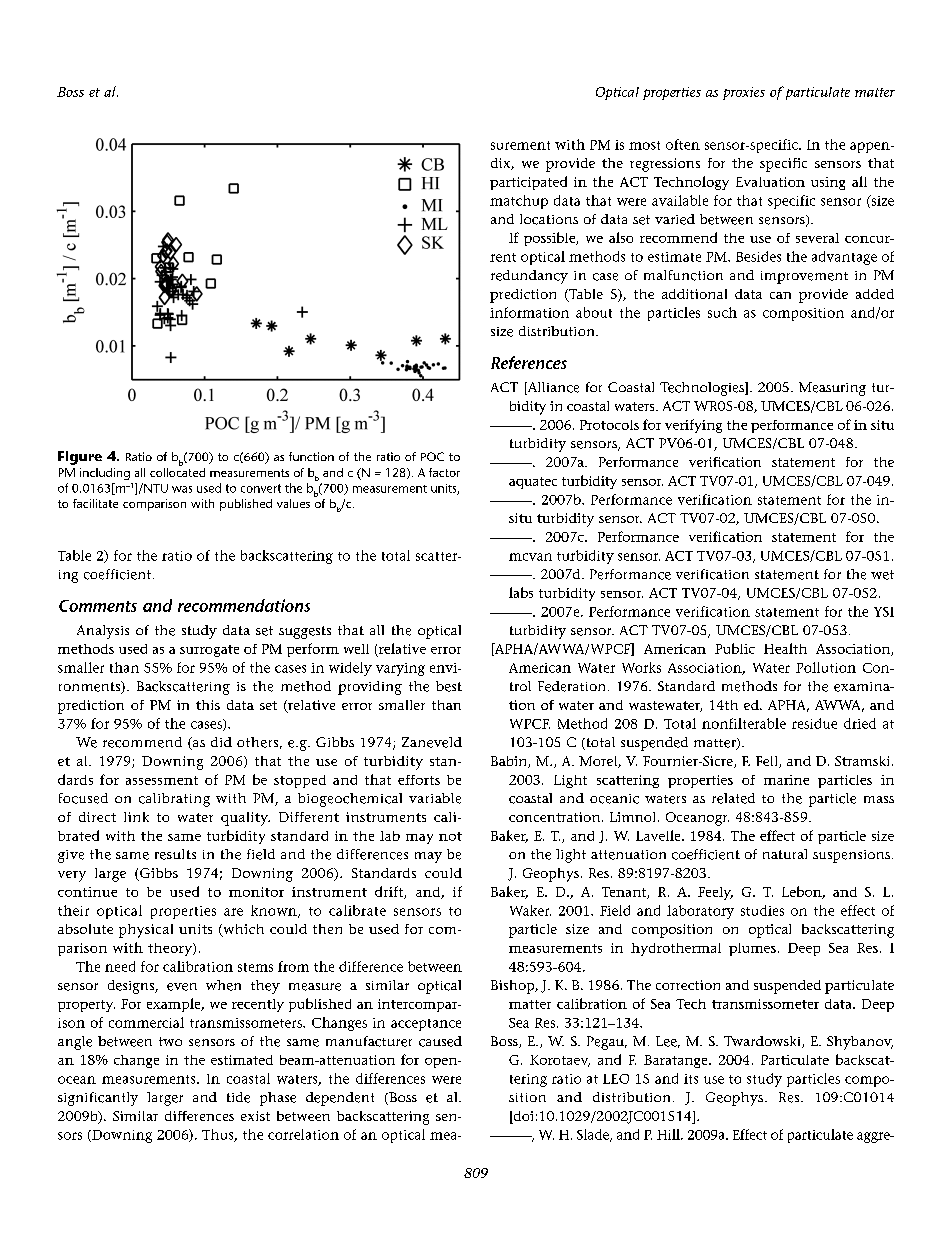 Image resolution: width=952 pixels, height=1233 pixels. Describe the element at coordinates (98, 1099) in the image. I see `significantly` at that location.
